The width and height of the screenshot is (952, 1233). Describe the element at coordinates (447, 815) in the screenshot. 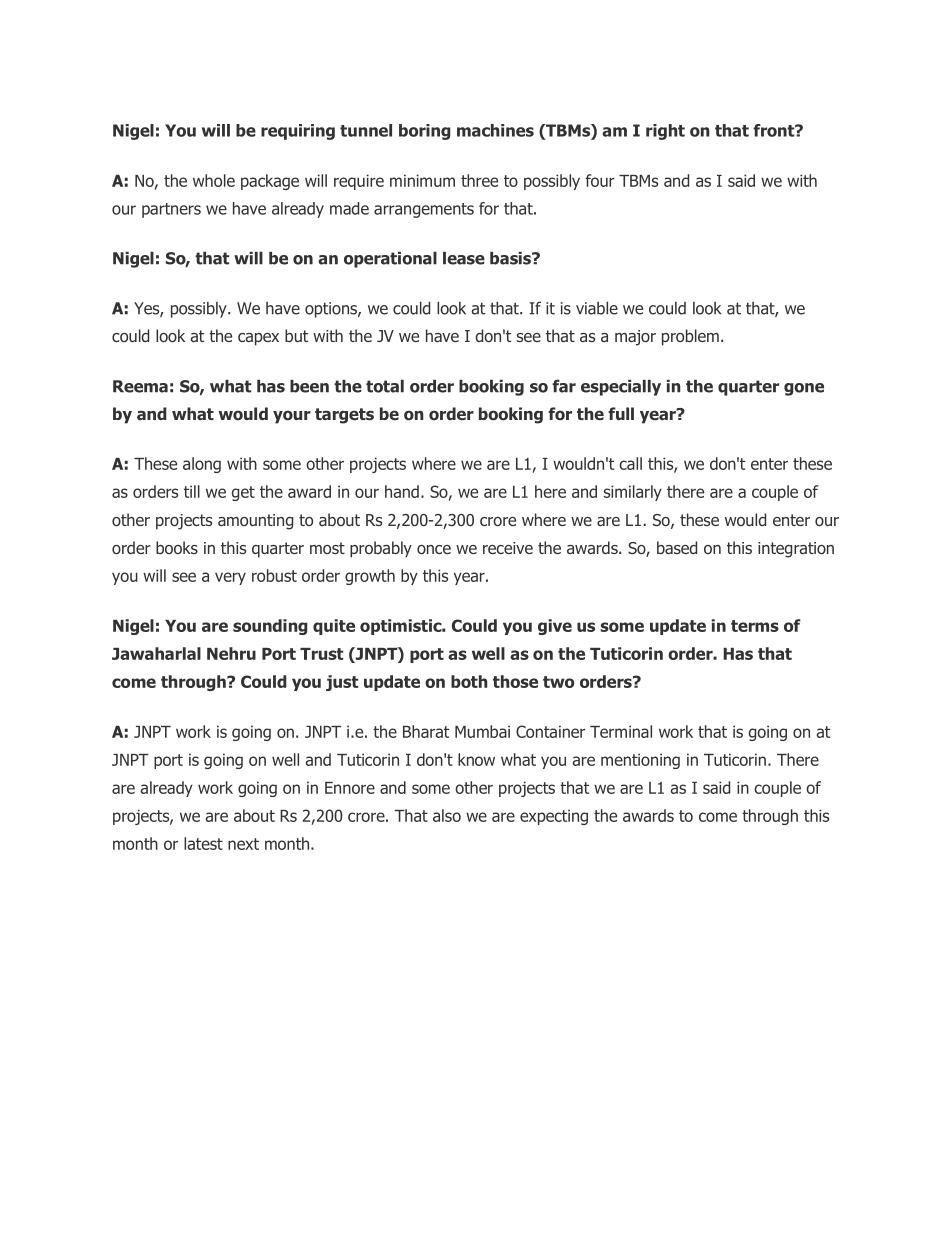

I see `also` at that location.
